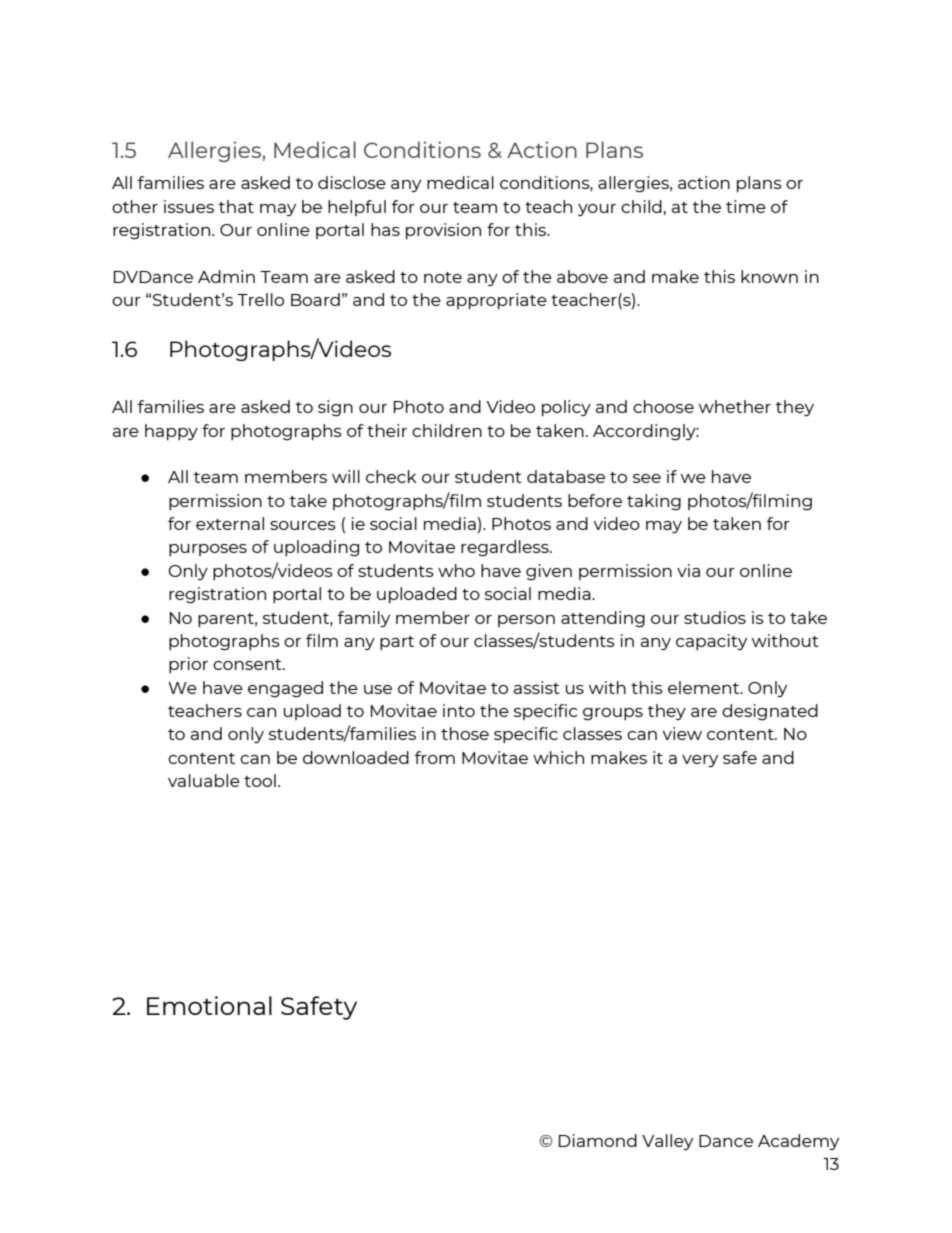  Describe the element at coordinates (746, 206) in the image. I see `time` at that location.
